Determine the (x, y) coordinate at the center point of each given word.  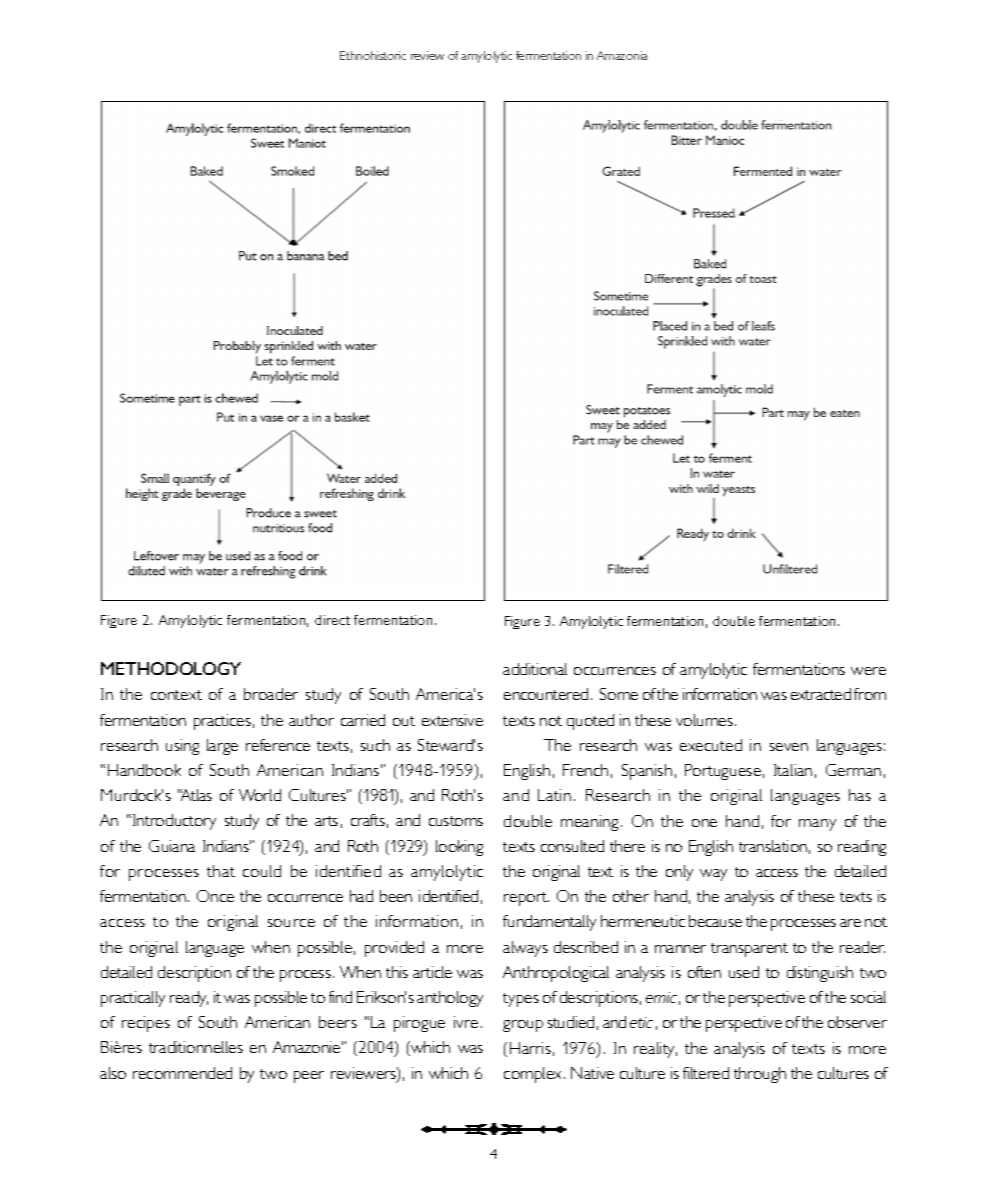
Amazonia (622, 55)
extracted (821, 694)
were (868, 671)
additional (535, 669)
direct (332, 620)
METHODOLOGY (171, 668)
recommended (182, 1073)
